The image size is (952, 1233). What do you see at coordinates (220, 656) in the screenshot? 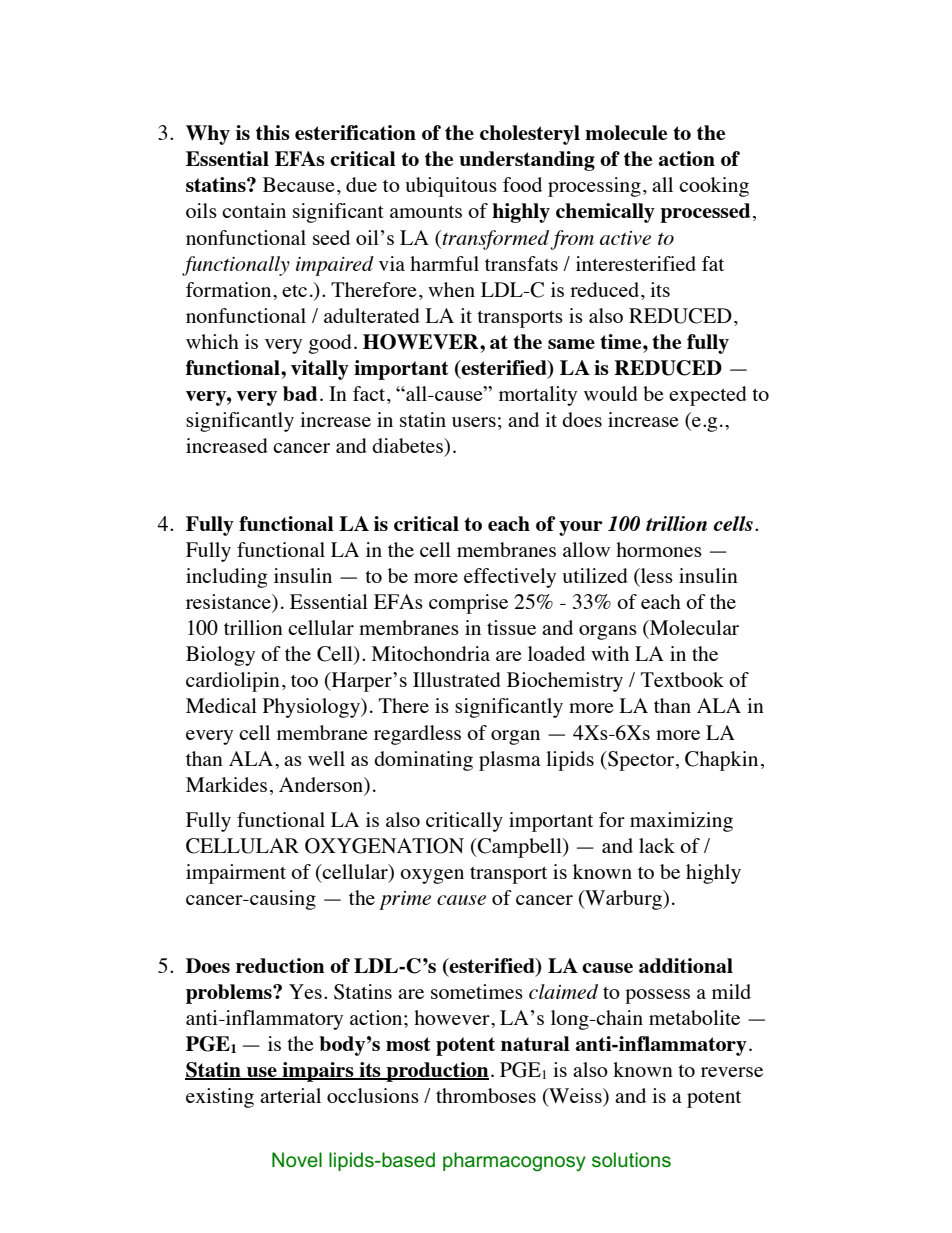
I see `Biology` at bounding box center [220, 656].
